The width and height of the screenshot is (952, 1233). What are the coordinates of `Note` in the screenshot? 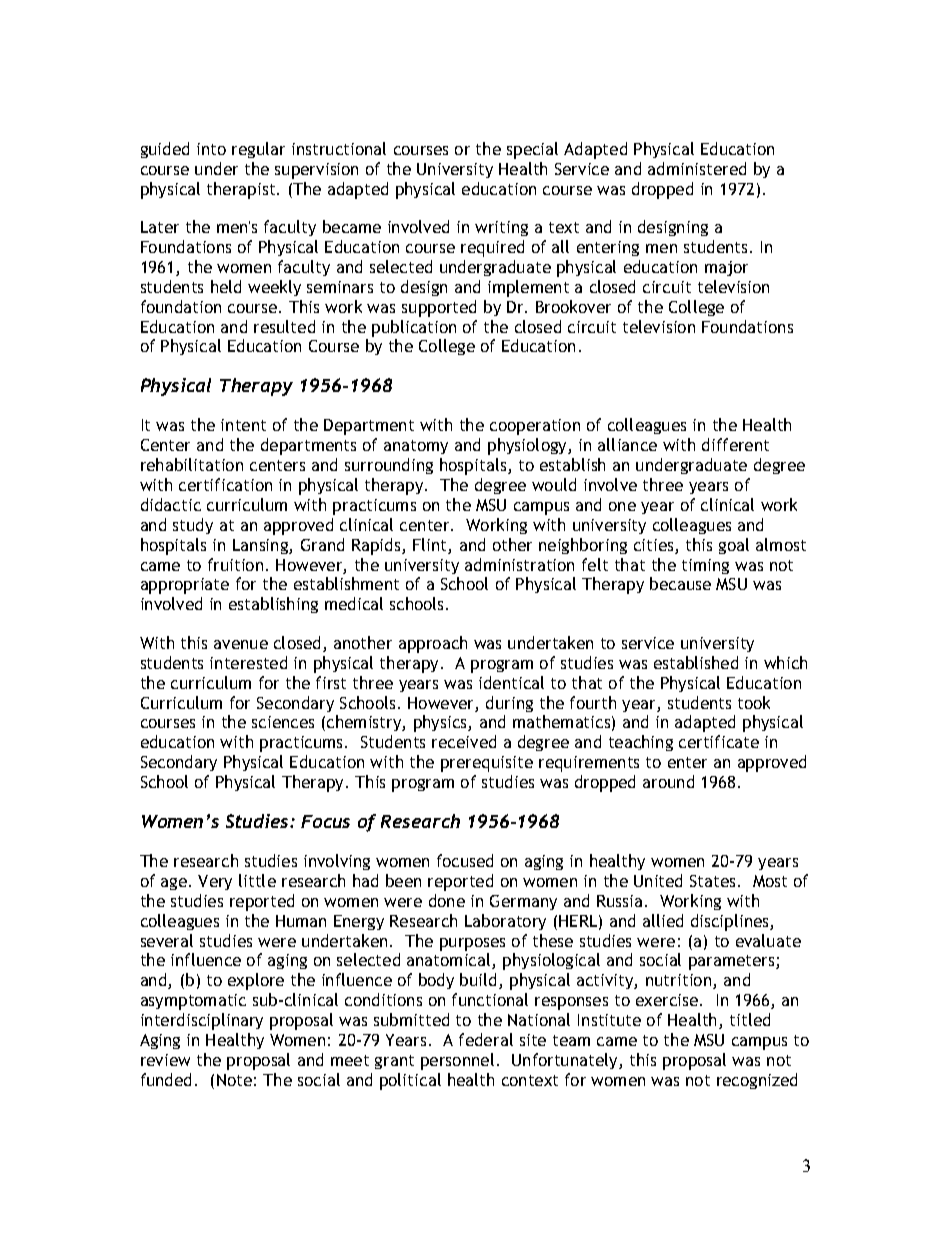 It's located at (234, 1080).
